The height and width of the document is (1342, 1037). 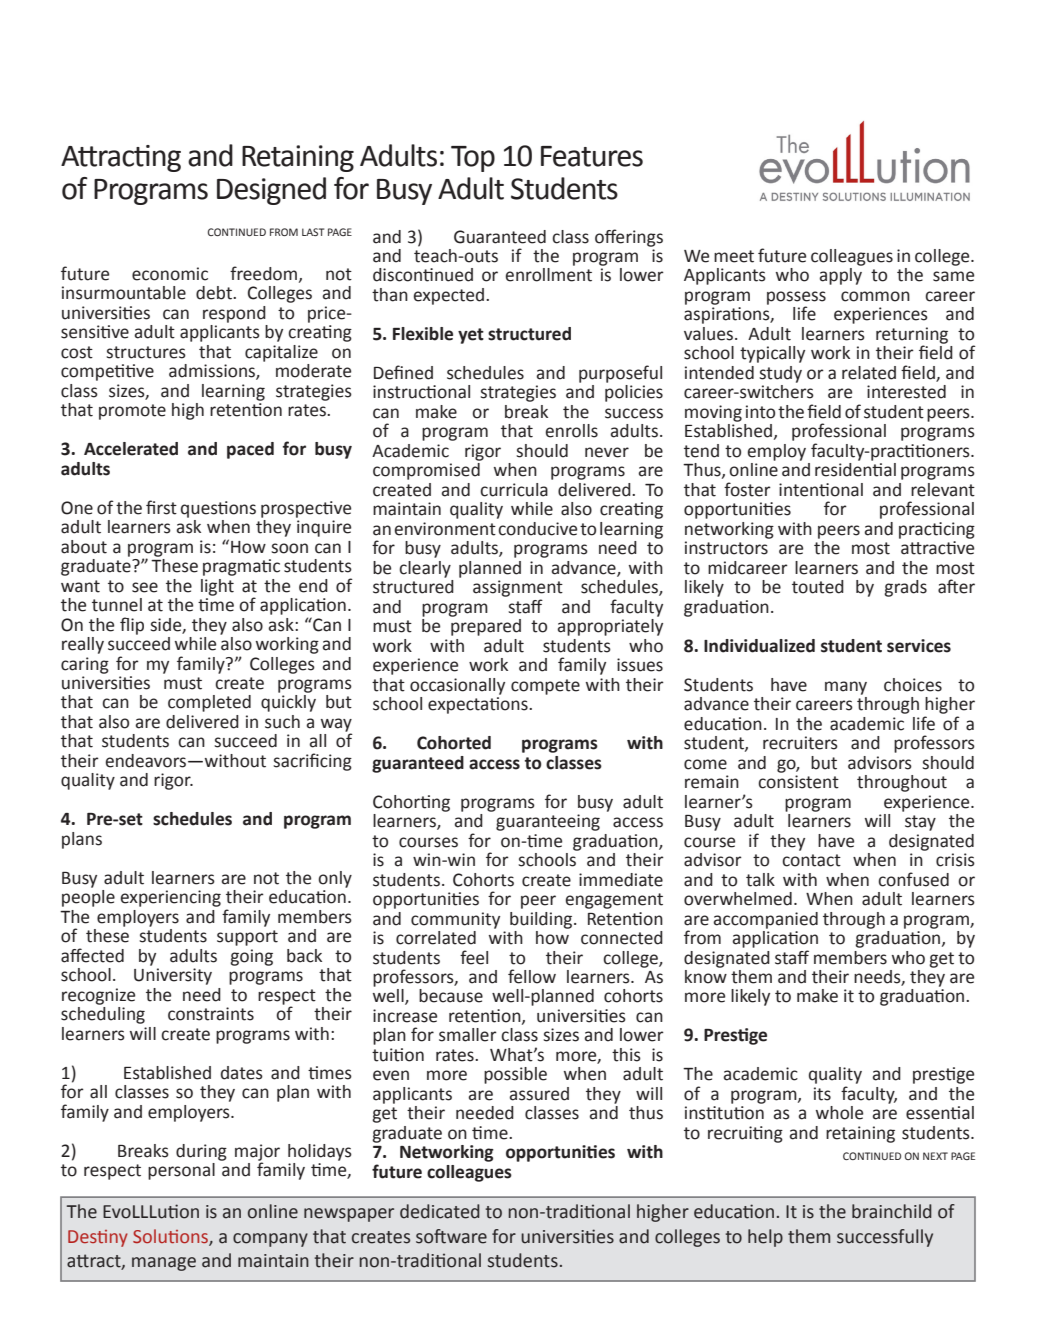 What do you see at coordinates (171, 898) in the document?
I see `experiencing` at bounding box center [171, 898].
